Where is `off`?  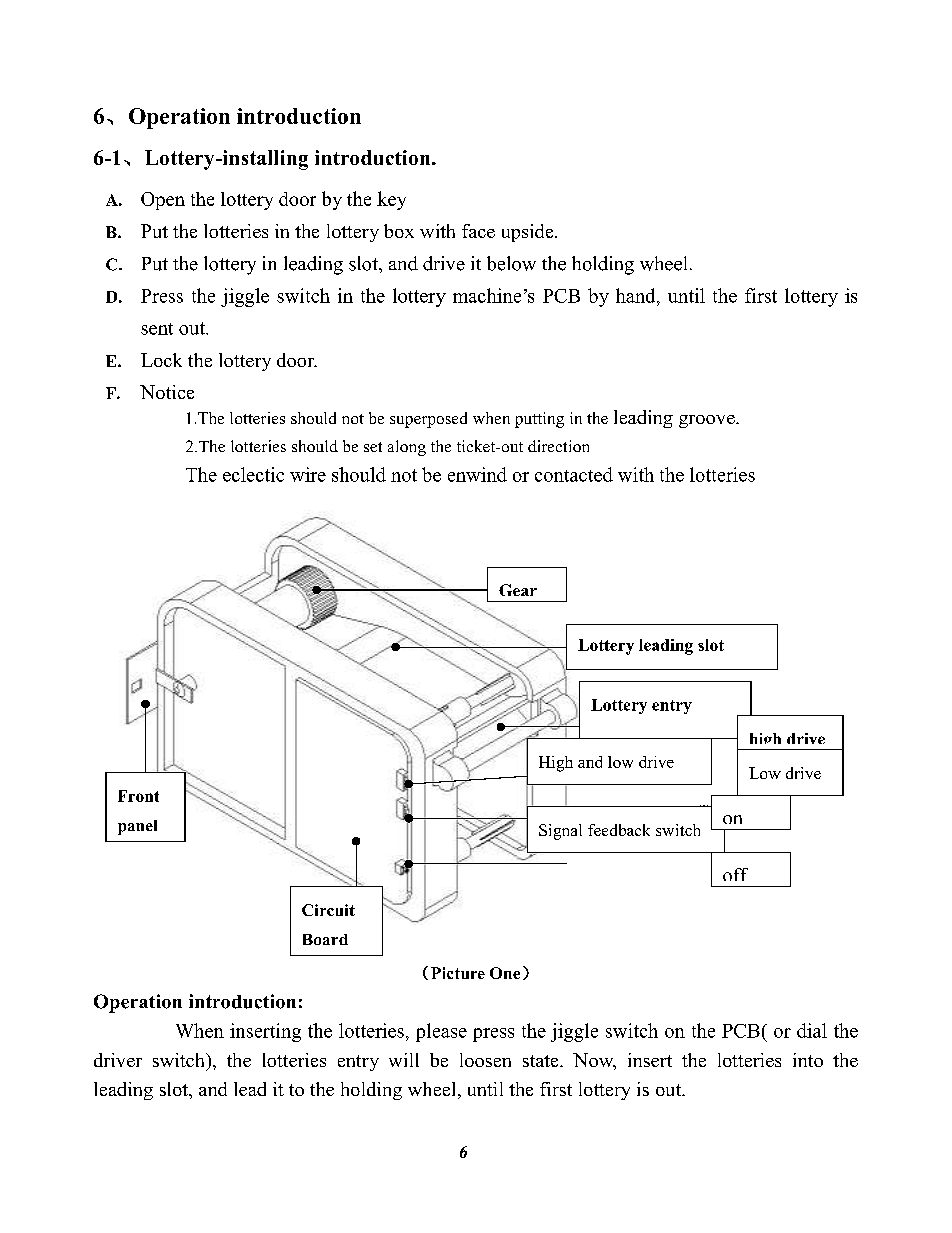 off is located at coordinates (735, 874).
